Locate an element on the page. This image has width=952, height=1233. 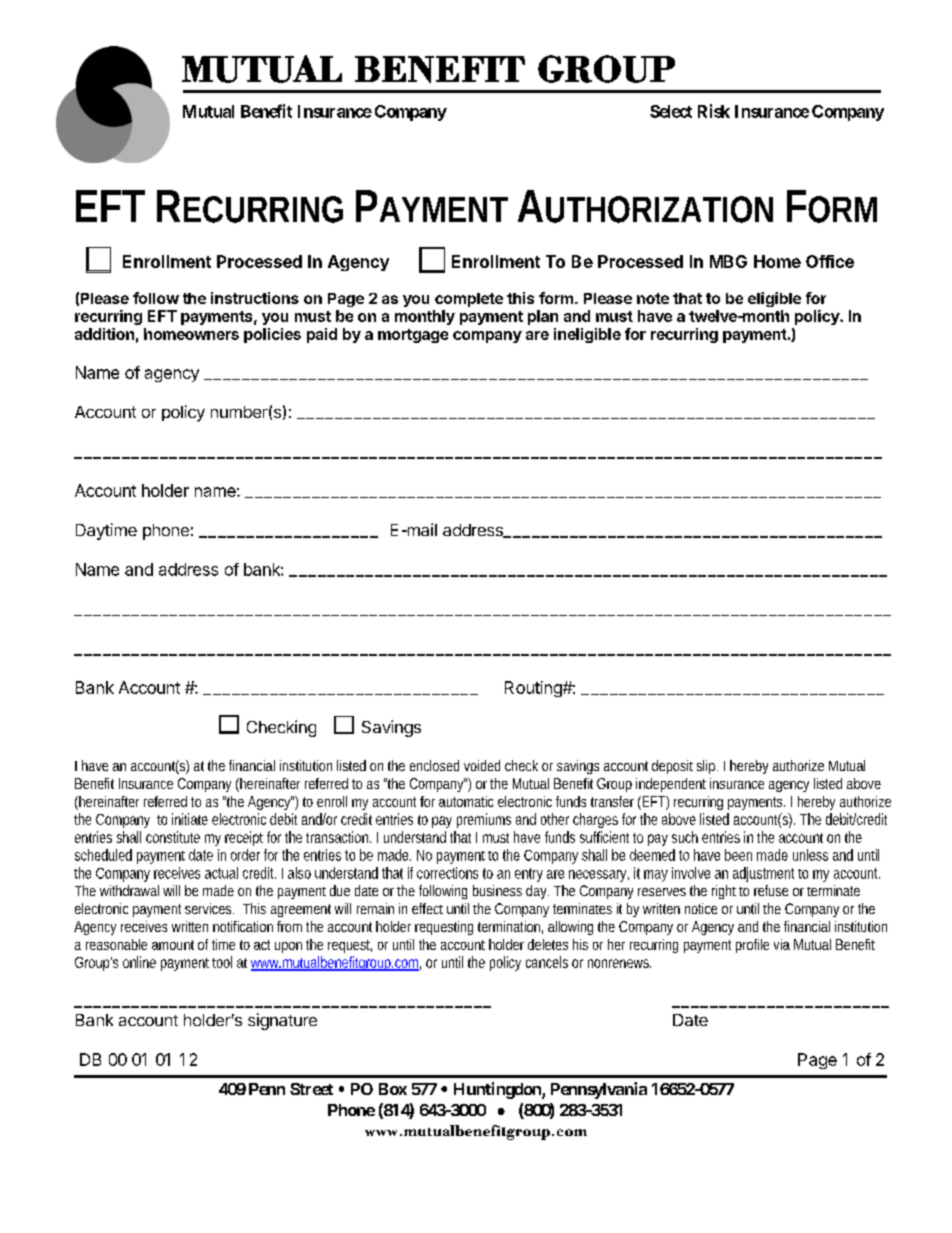
slip is located at coordinates (707, 767).
